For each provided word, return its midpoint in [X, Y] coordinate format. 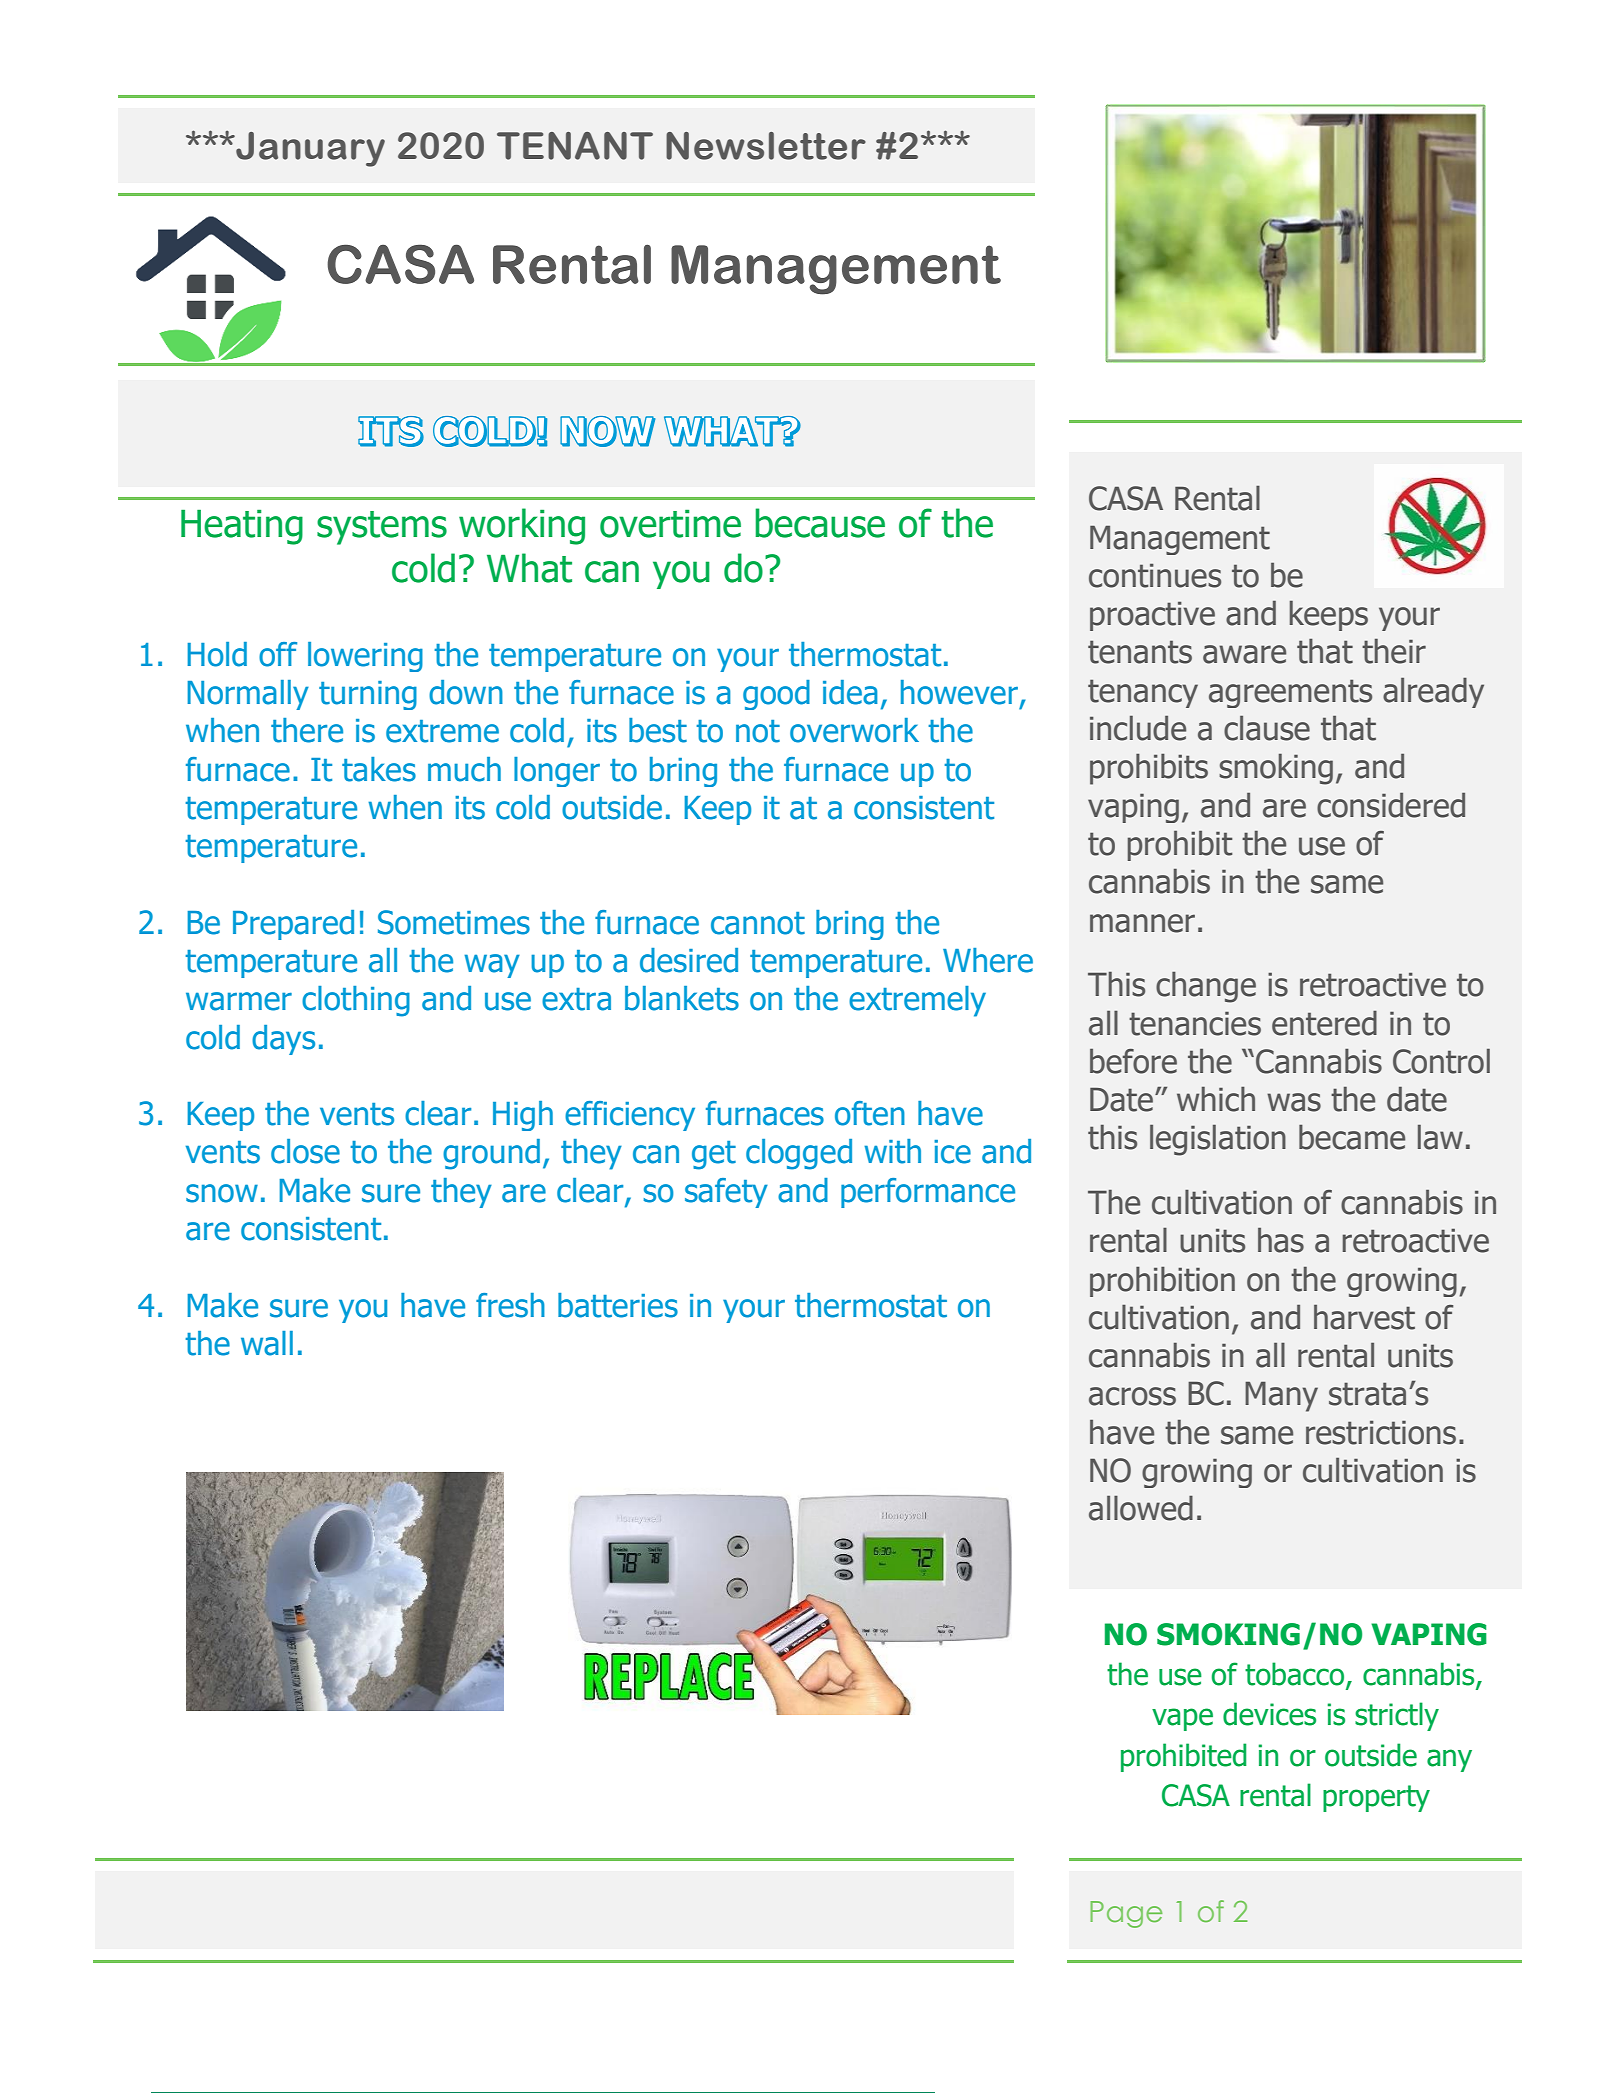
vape [1182, 1719]
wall [267, 1343]
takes [379, 769]
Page [1126, 1914]
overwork [854, 730]
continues [1155, 575]
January [309, 149]
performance [928, 1193]
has [1281, 1240]
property [1376, 1798]
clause [1267, 728]
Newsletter [766, 146]
